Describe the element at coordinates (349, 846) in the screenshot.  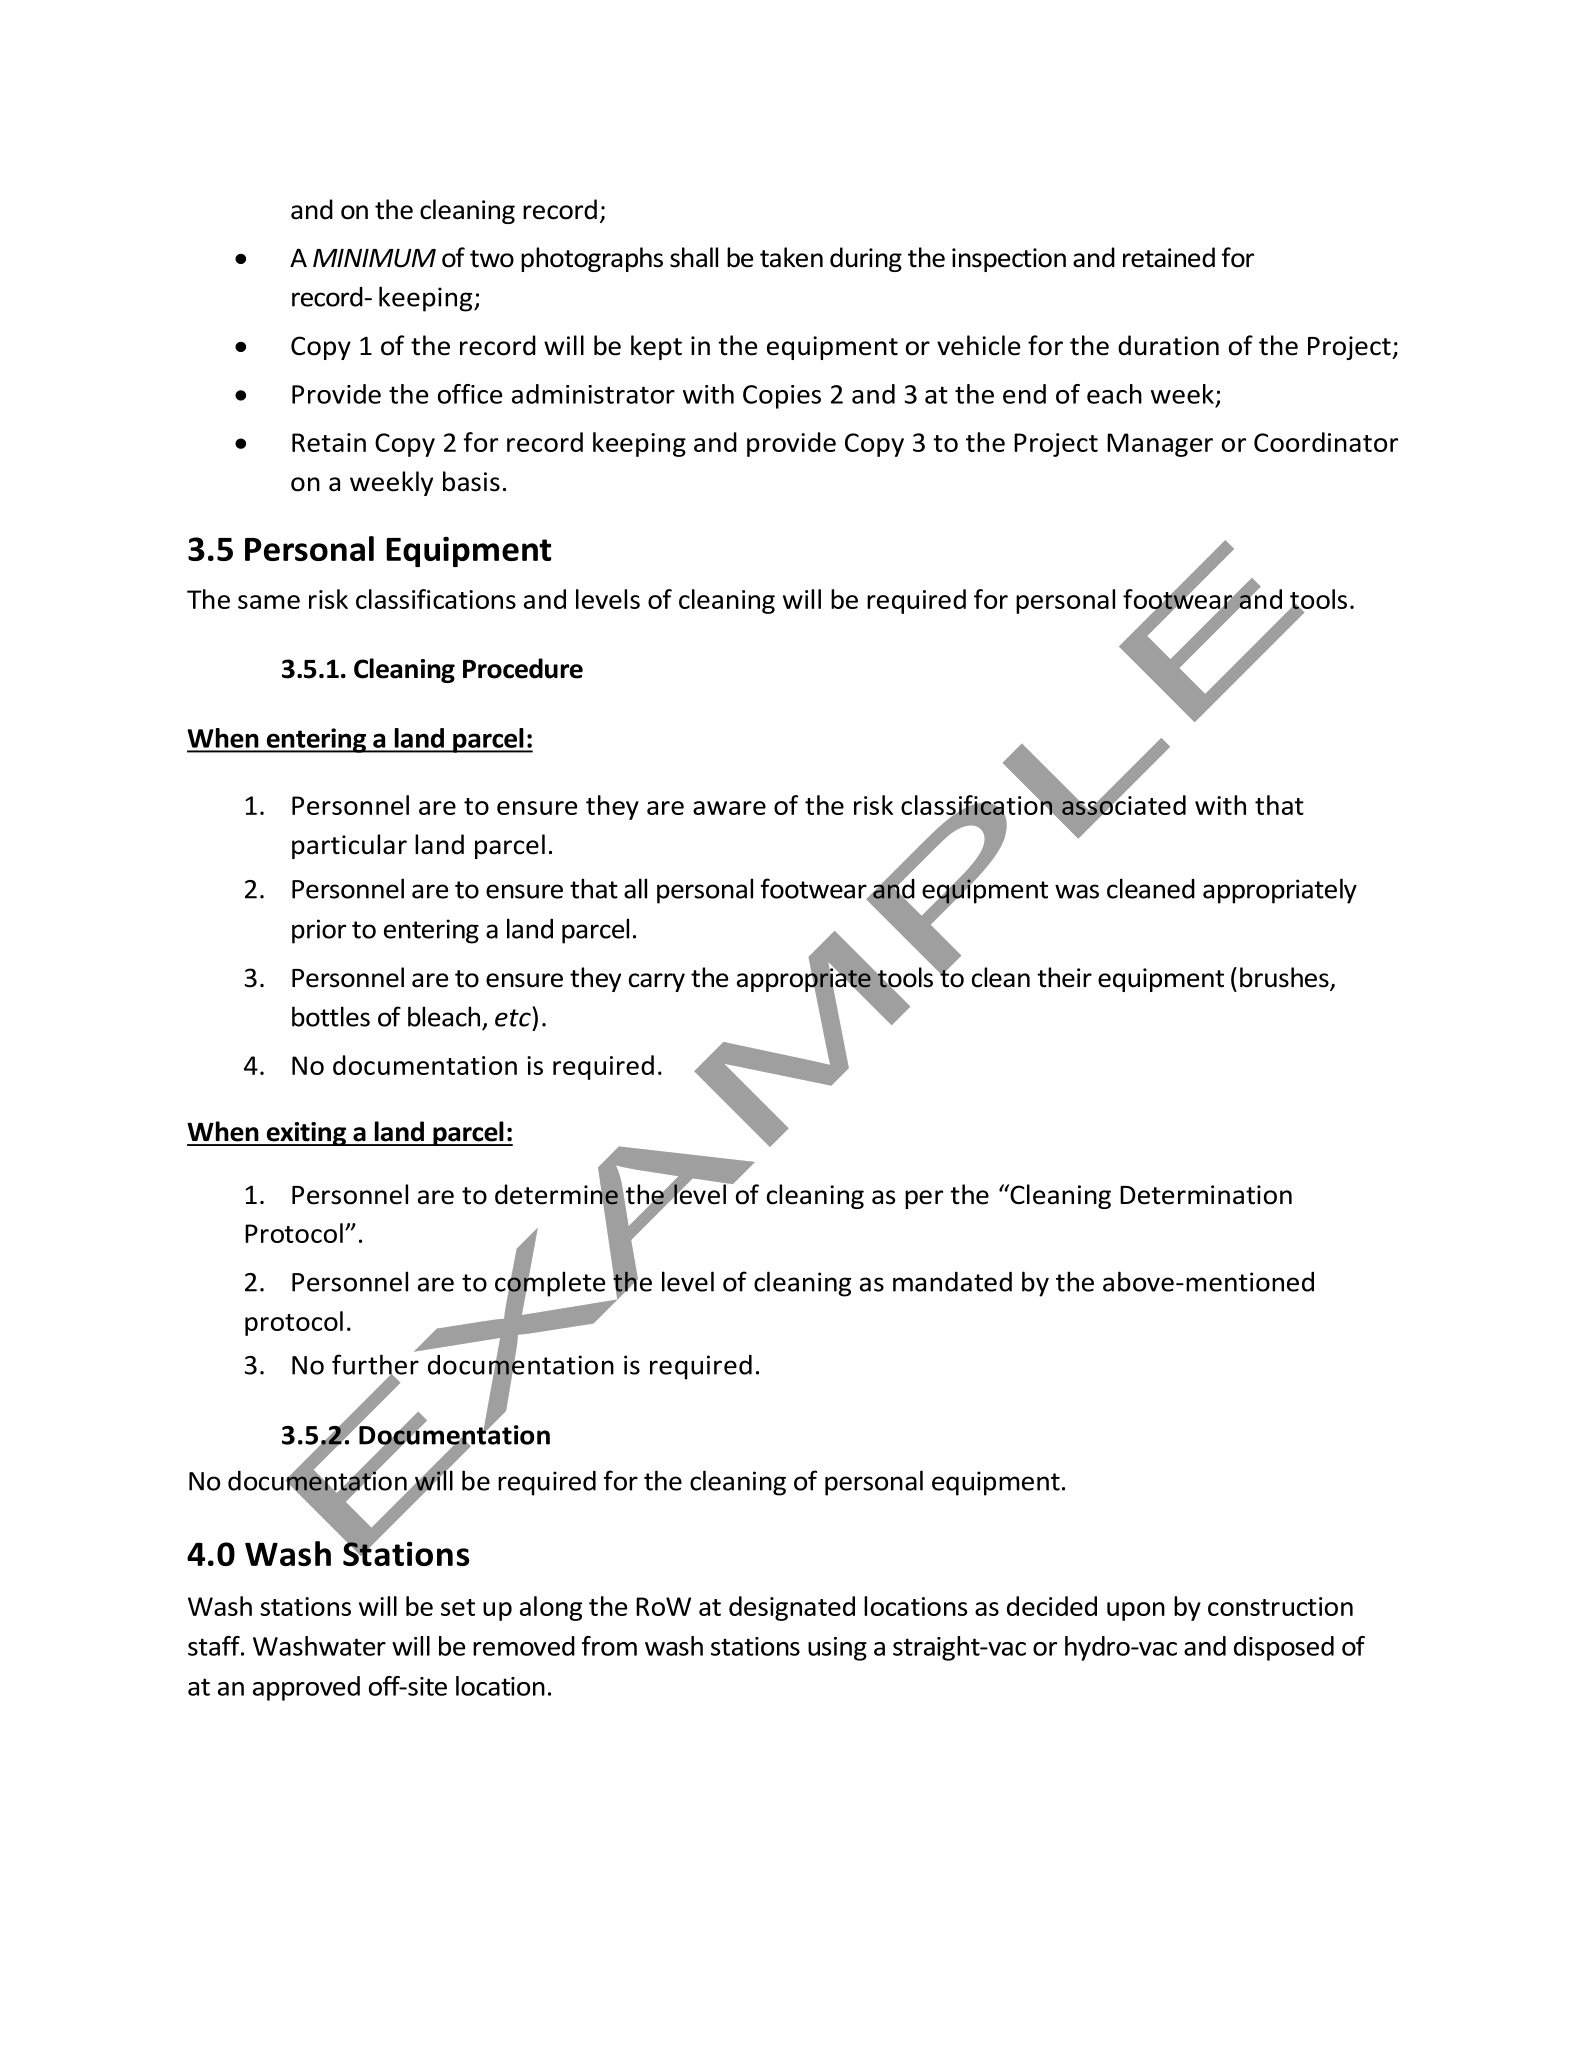
I see `particular` at that location.
